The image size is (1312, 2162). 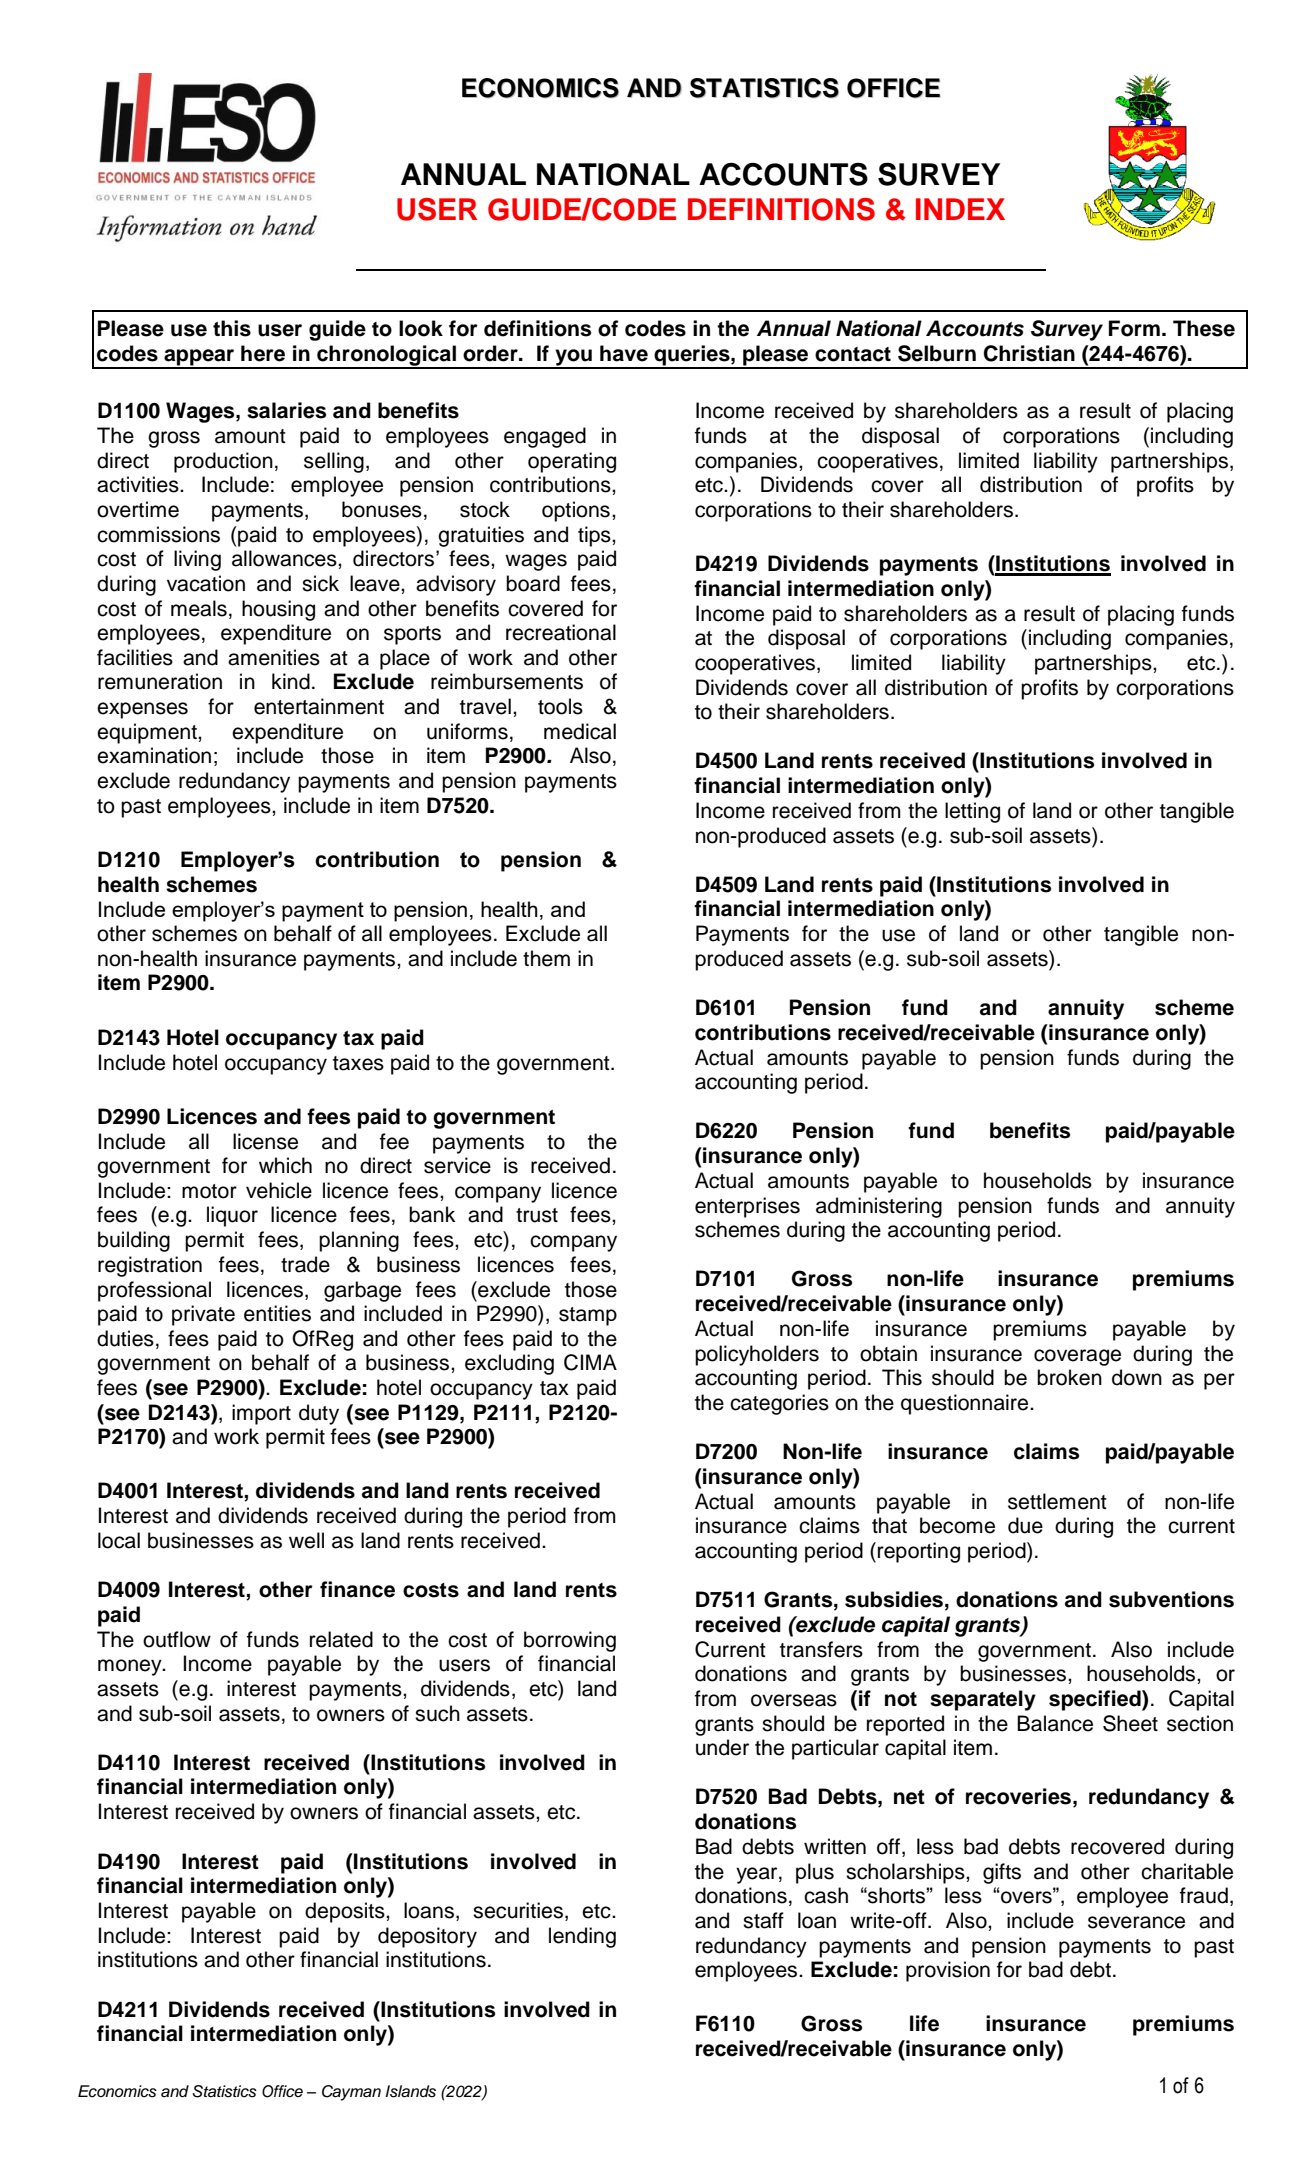 I want to click on have, so click(x=624, y=353).
